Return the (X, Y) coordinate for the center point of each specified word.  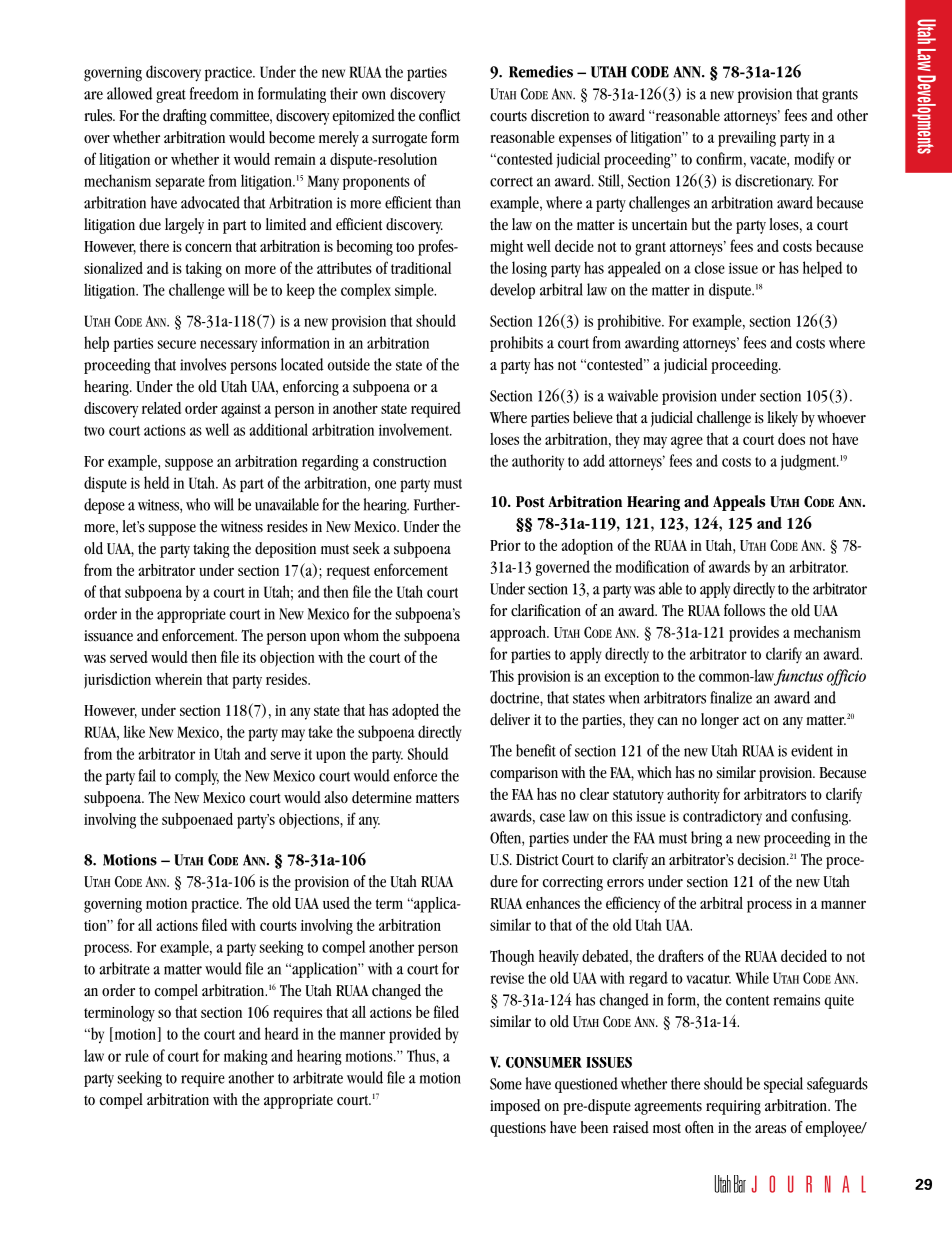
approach (519, 634)
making (246, 1057)
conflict (439, 115)
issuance (108, 636)
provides (754, 634)
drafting (185, 117)
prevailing (747, 139)
